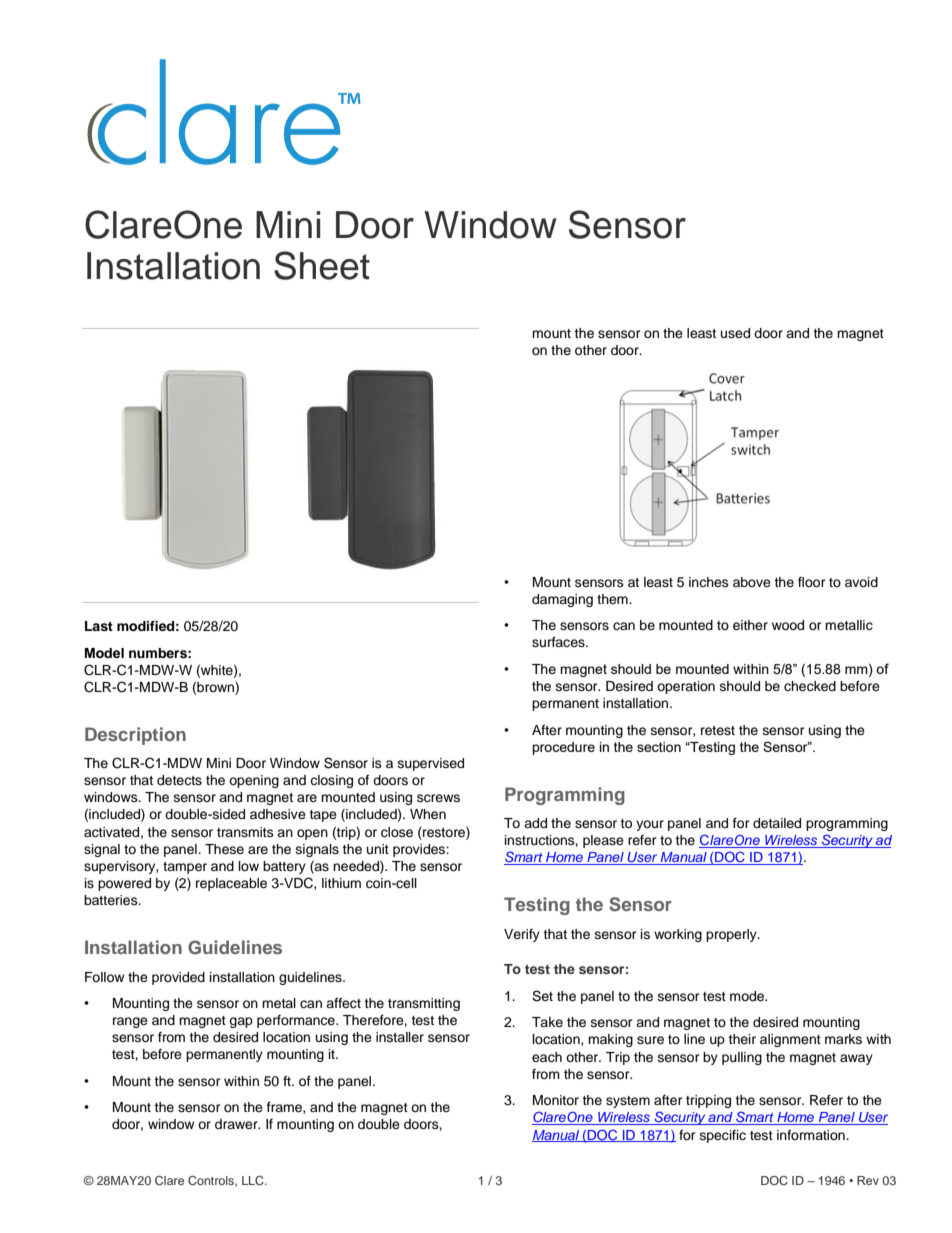 This screenshot has width=952, height=1233. I want to click on Description, so click(135, 736).
